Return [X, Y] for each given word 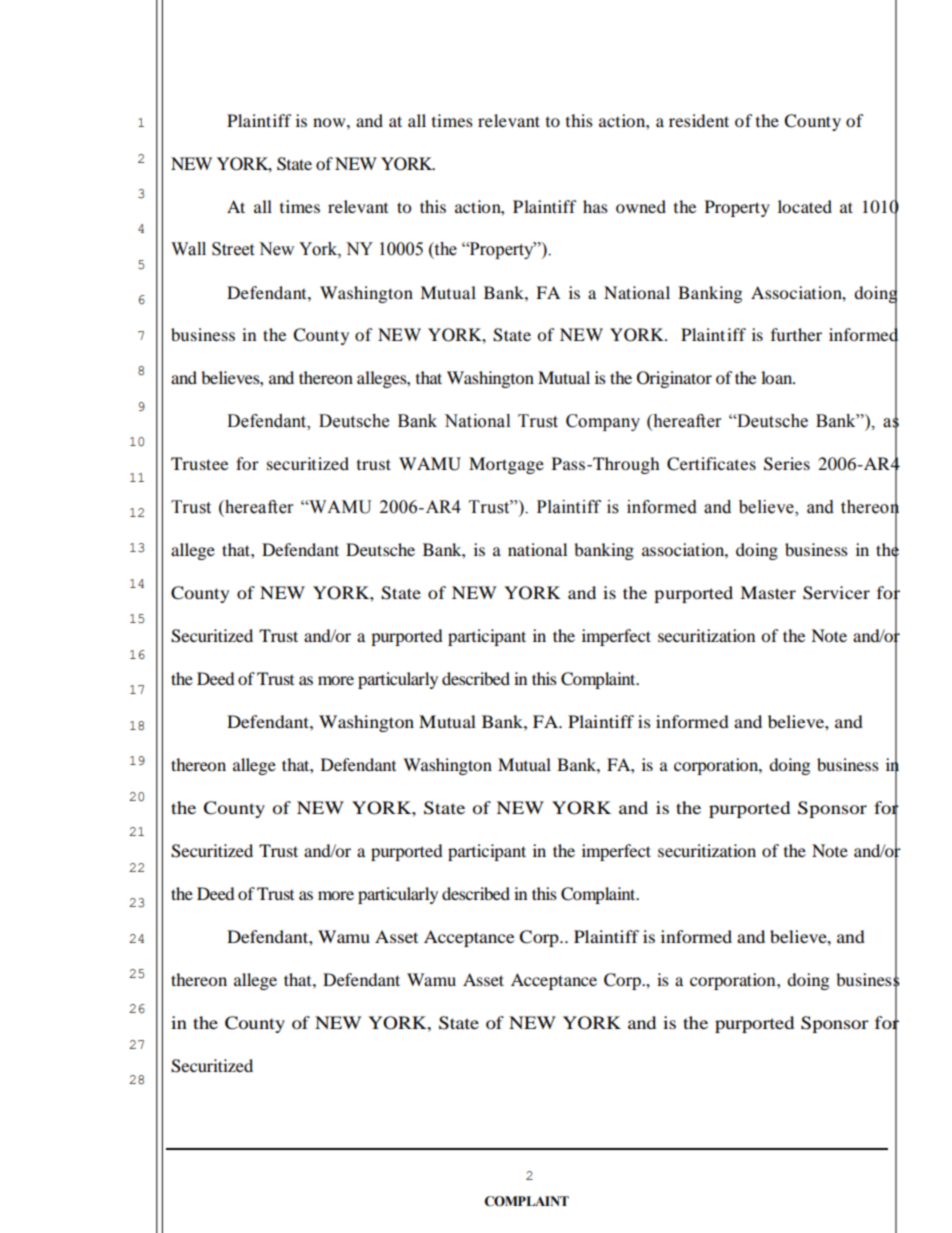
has [595, 206]
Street [233, 249]
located [805, 206]
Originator [674, 379]
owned [641, 206]
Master [768, 592]
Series [787, 464]
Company [603, 422]
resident [699, 120]
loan [778, 377]
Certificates [711, 464]
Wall [188, 249]
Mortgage [506, 465]
